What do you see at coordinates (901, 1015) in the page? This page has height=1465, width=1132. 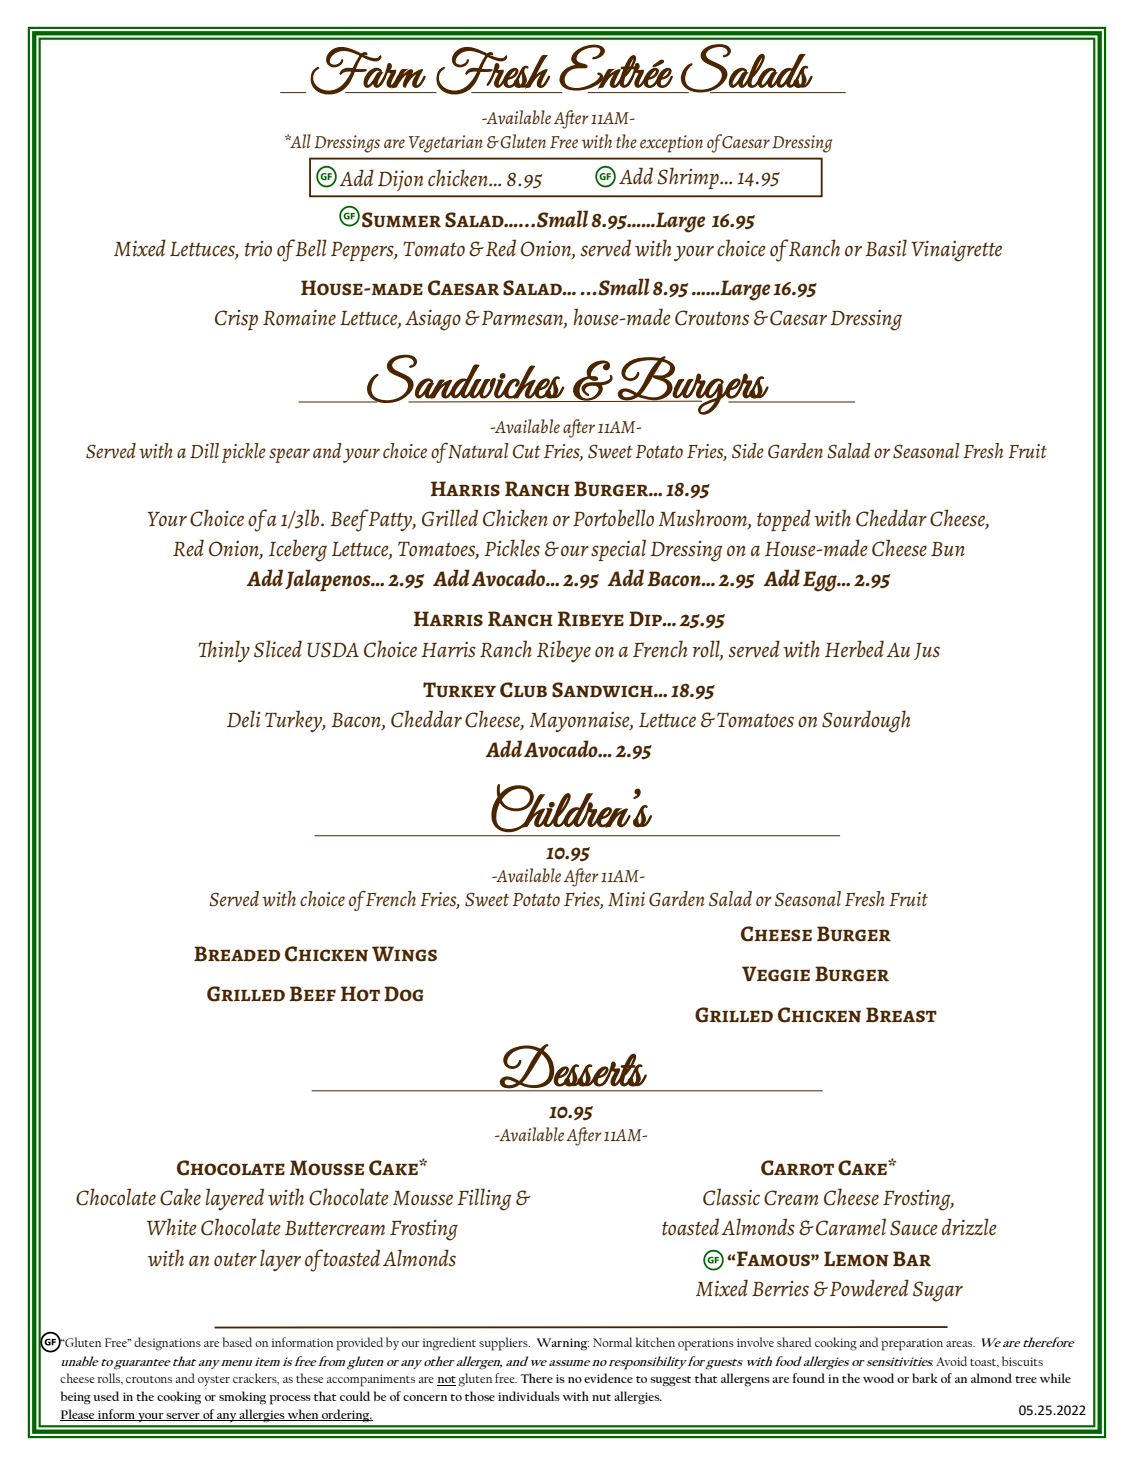 I see `Breast` at bounding box center [901, 1015].
